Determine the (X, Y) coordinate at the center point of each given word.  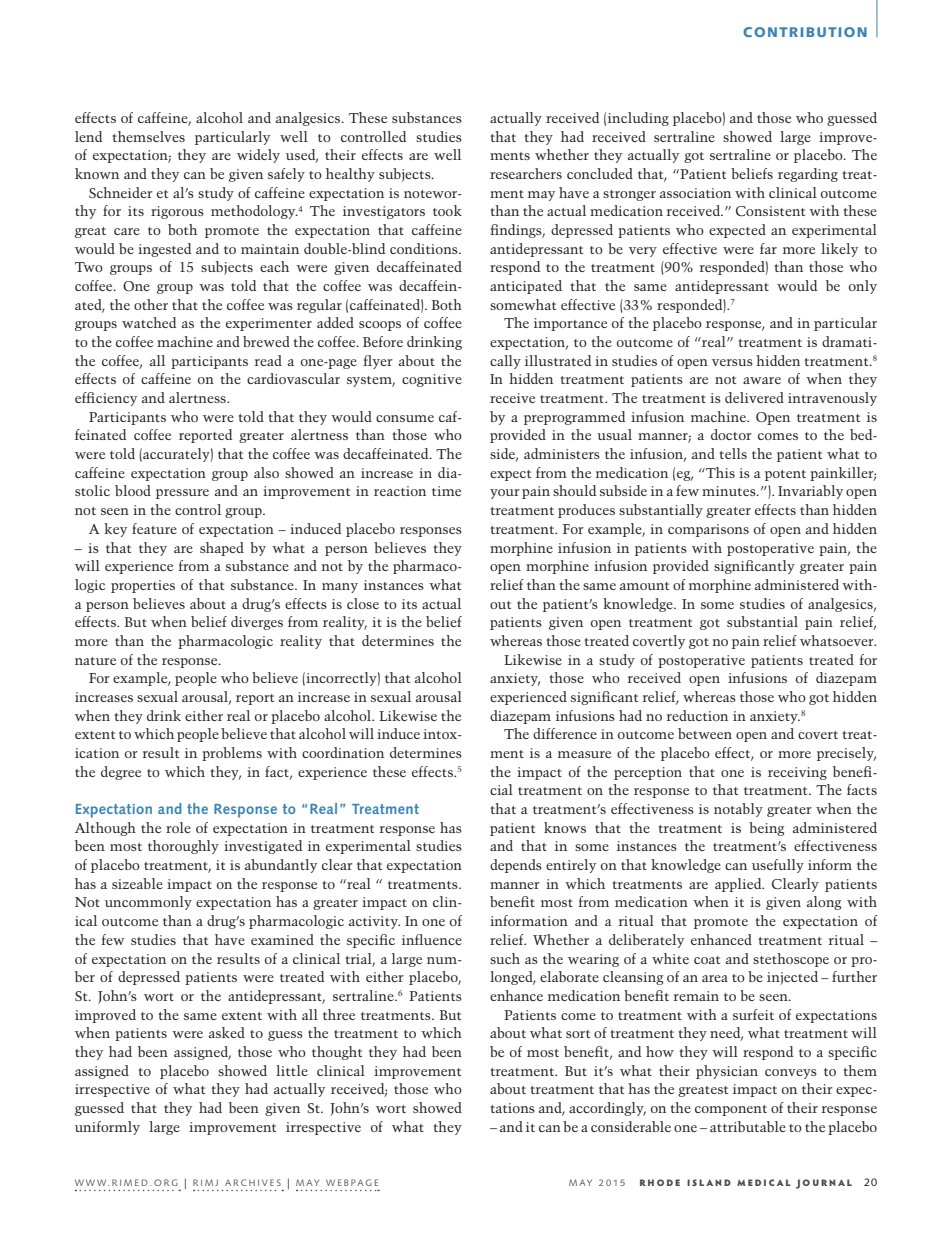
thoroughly (183, 847)
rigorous (177, 212)
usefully (778, 866)
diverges (257, 623)
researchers (526, 173)
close (363, 603)
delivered (754, 397)
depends (516, 866)
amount (644, 586)
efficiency (106, 399)
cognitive (432, 380)
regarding (808, 175)
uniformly (107, 1128)
